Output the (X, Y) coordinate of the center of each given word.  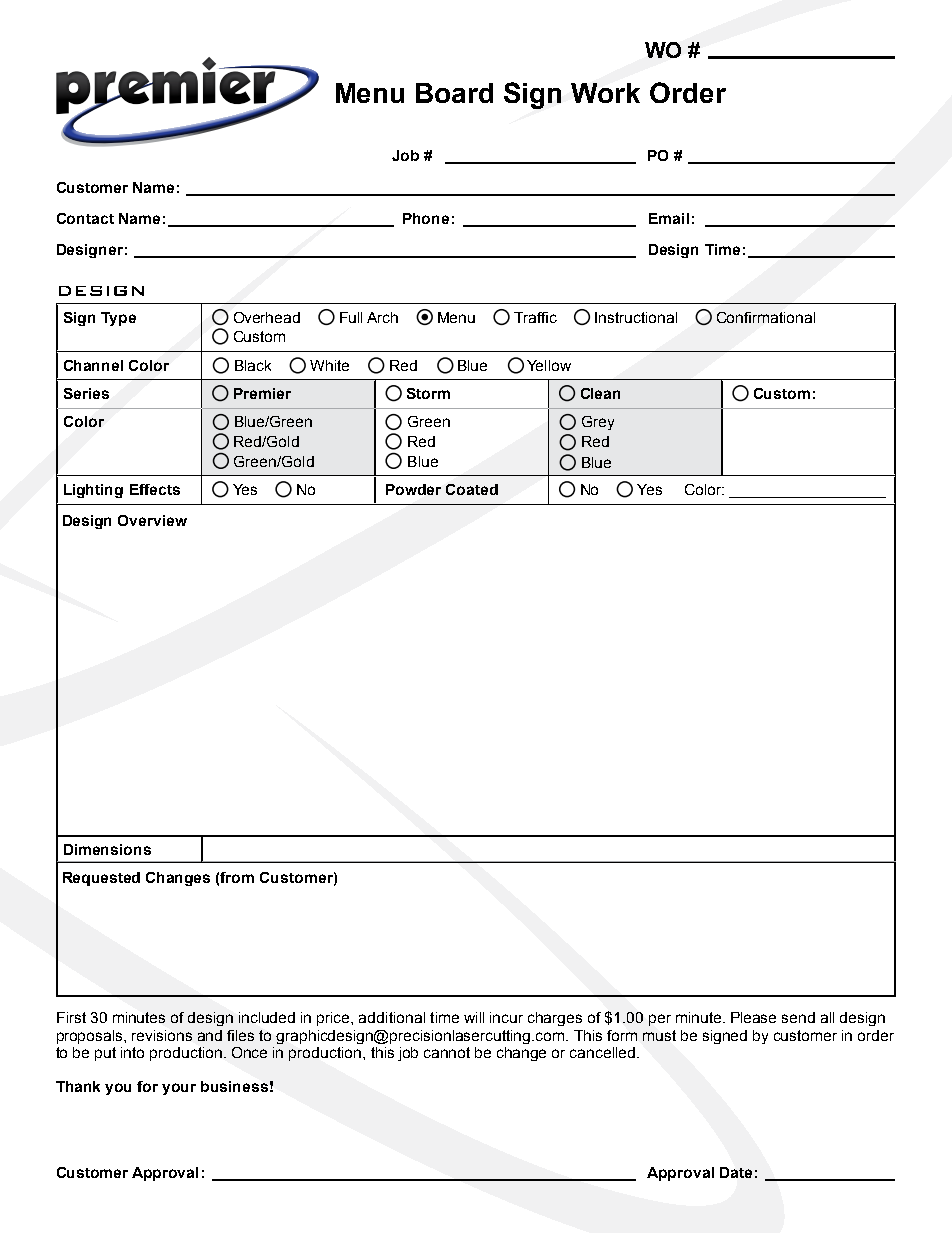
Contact (85, 218)
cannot (447, 1052)
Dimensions (107, 849)
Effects (155, 489)
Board (454, 93)
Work (605, 93)
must (659, 1035)
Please (753, 1017)
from (237, 877)
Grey (598, 423)
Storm (428, 393)
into (132, 1052)
